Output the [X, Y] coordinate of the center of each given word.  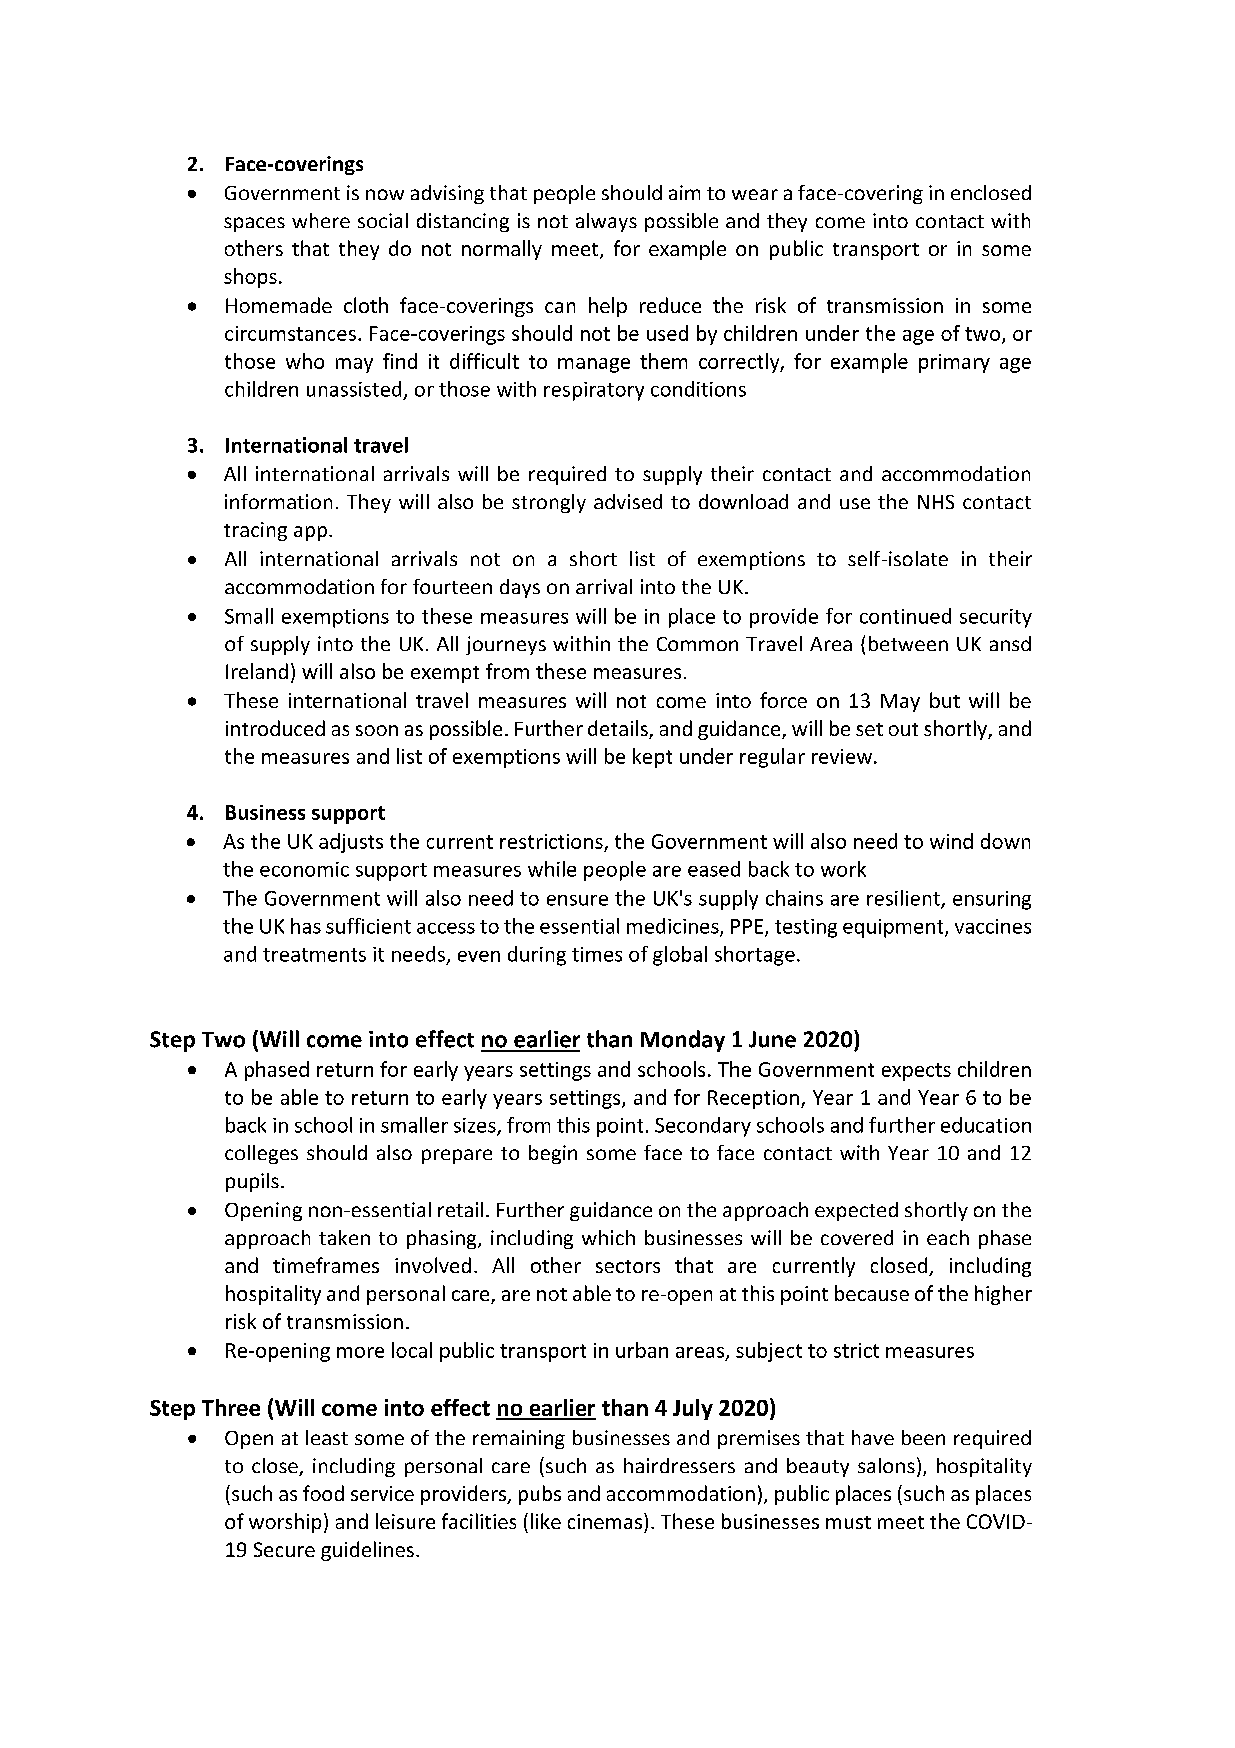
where [321, 220]
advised [628, 501]
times [597, 954]
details [619, 729]
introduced [275, 728]
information [278, 501]
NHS [936, 502]
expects [916, 1072]
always [606, 222]
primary [954, 363]
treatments [314, 955]
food [323, 1493]
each [948, 1237]
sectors [628, 1266]
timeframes [326, 1265]
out [903, 729]
